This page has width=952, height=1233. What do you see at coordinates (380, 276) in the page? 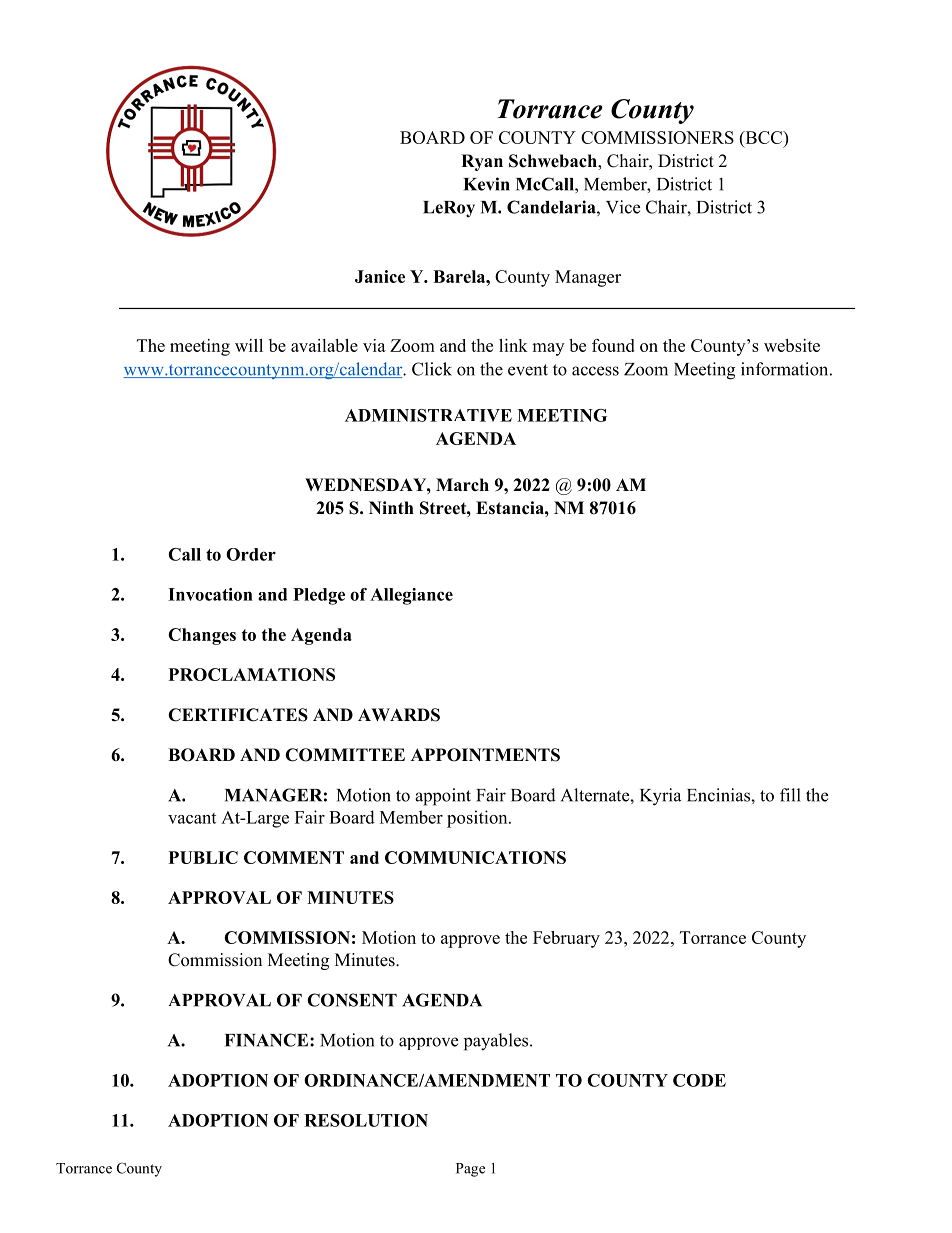
I see `Janice` at bounding box center [380, 276].
